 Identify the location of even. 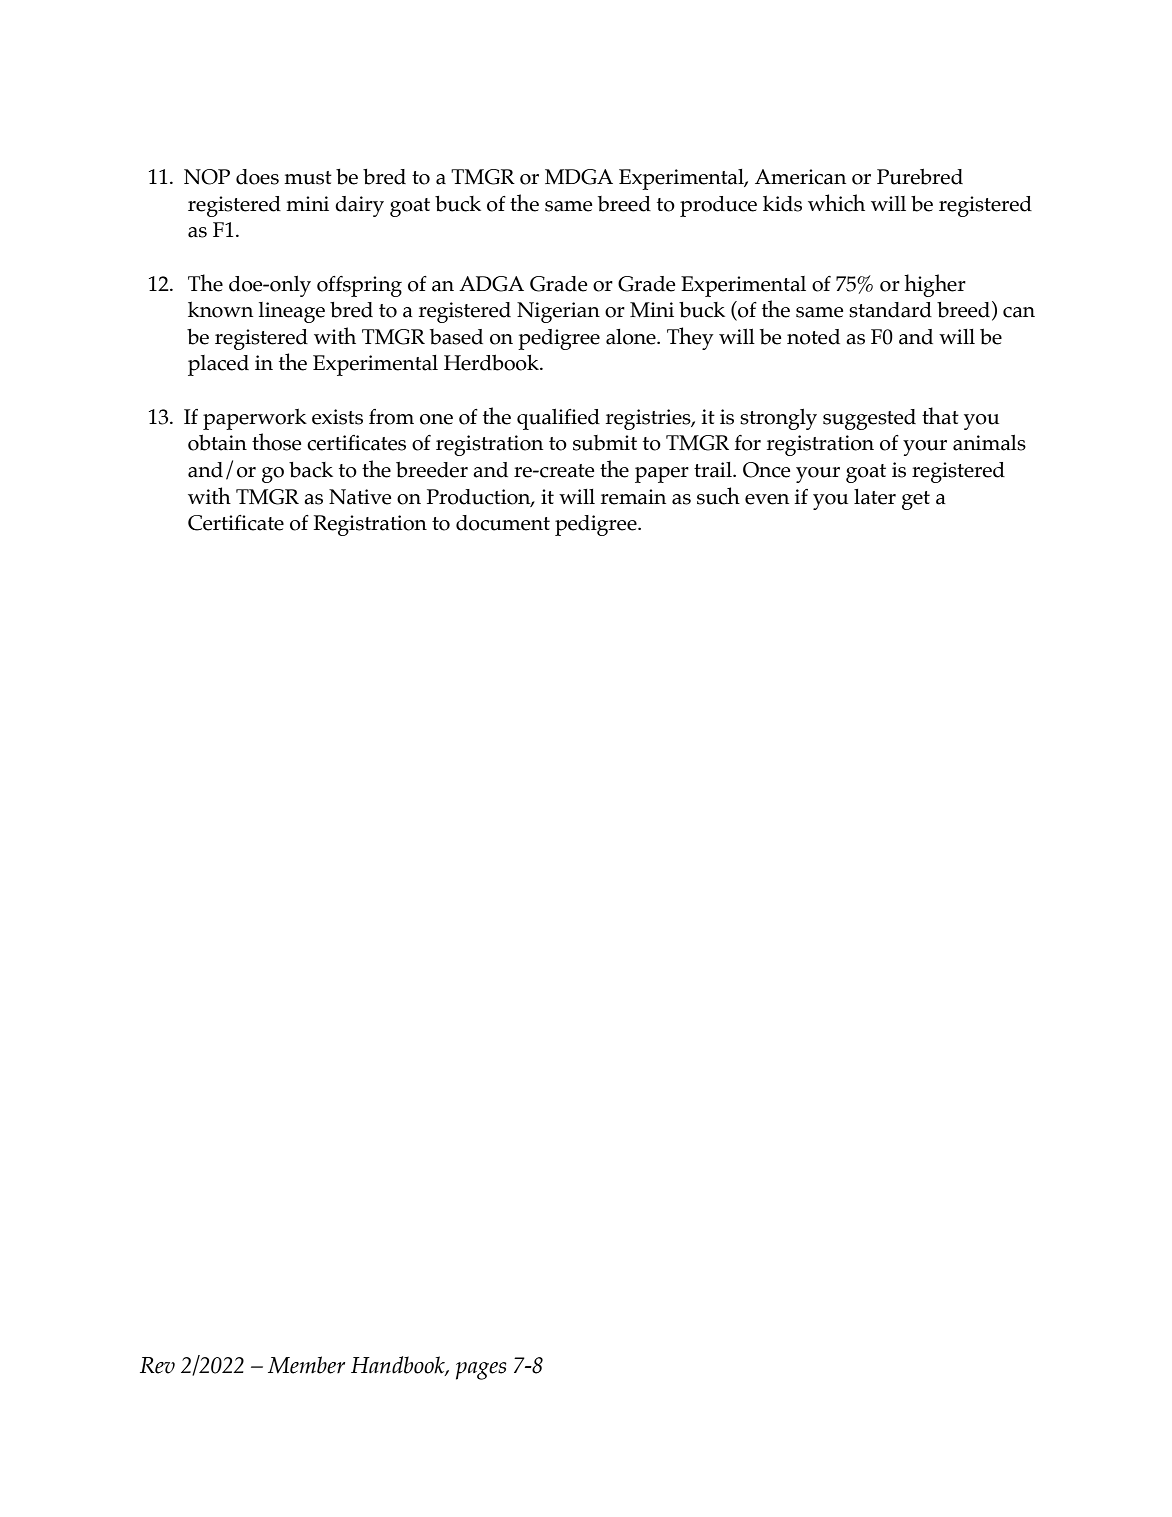
(767, 499).
